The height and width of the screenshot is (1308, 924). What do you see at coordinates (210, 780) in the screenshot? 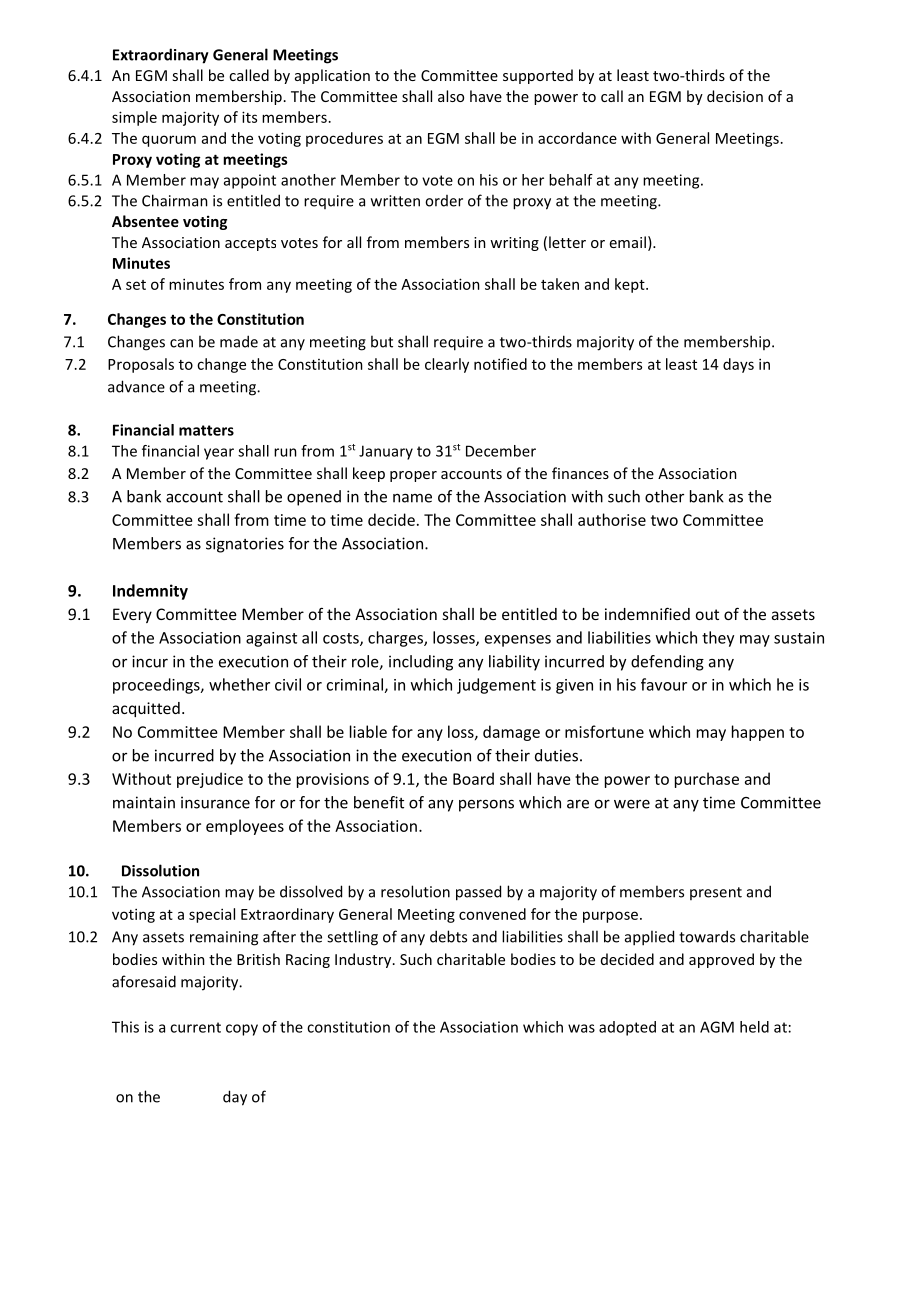
I see `prejudice` at bounding box center [210, 780].
